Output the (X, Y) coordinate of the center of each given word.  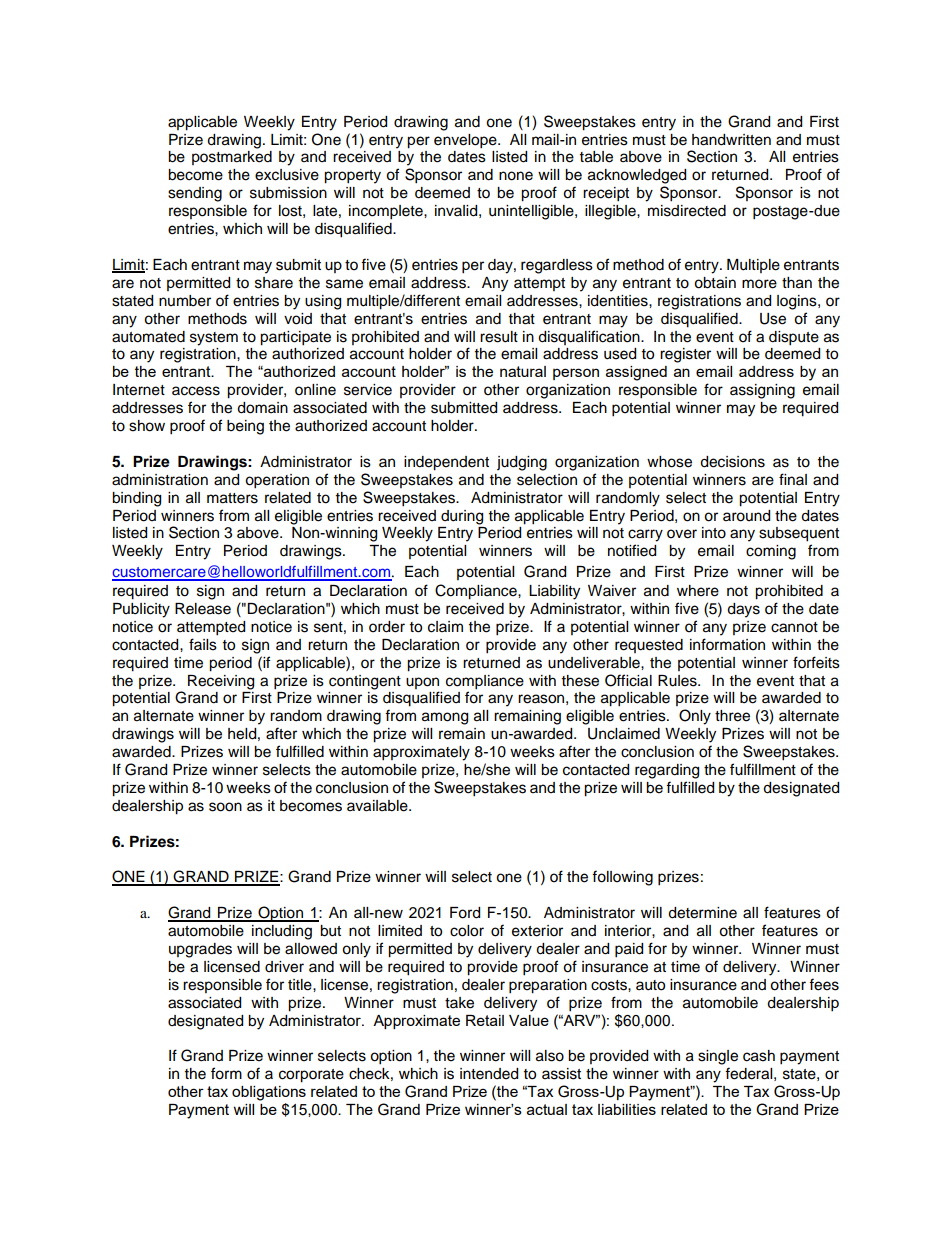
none (516, 176)
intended (489, 1074)
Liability (554, 592)
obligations (269, 1093)
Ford (465, 913)
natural (523, 371)
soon (225, 807)
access (196, 391)
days (743, 610)
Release (203, 609)
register (685, 355)
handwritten (731, 140)
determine (702, 913)
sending (195, 194)
